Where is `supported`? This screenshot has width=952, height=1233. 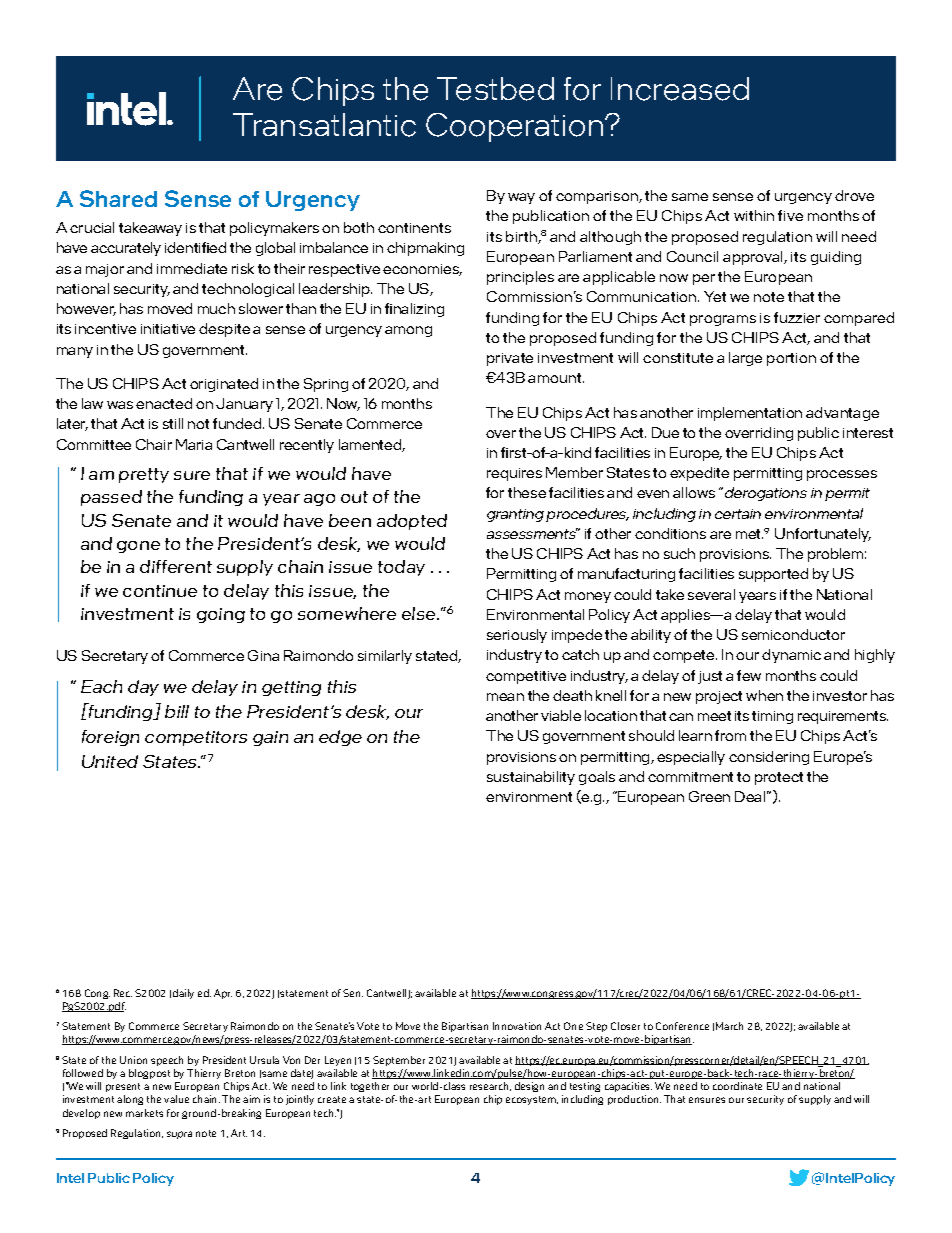
supported is located at coordinates (773, 575).
